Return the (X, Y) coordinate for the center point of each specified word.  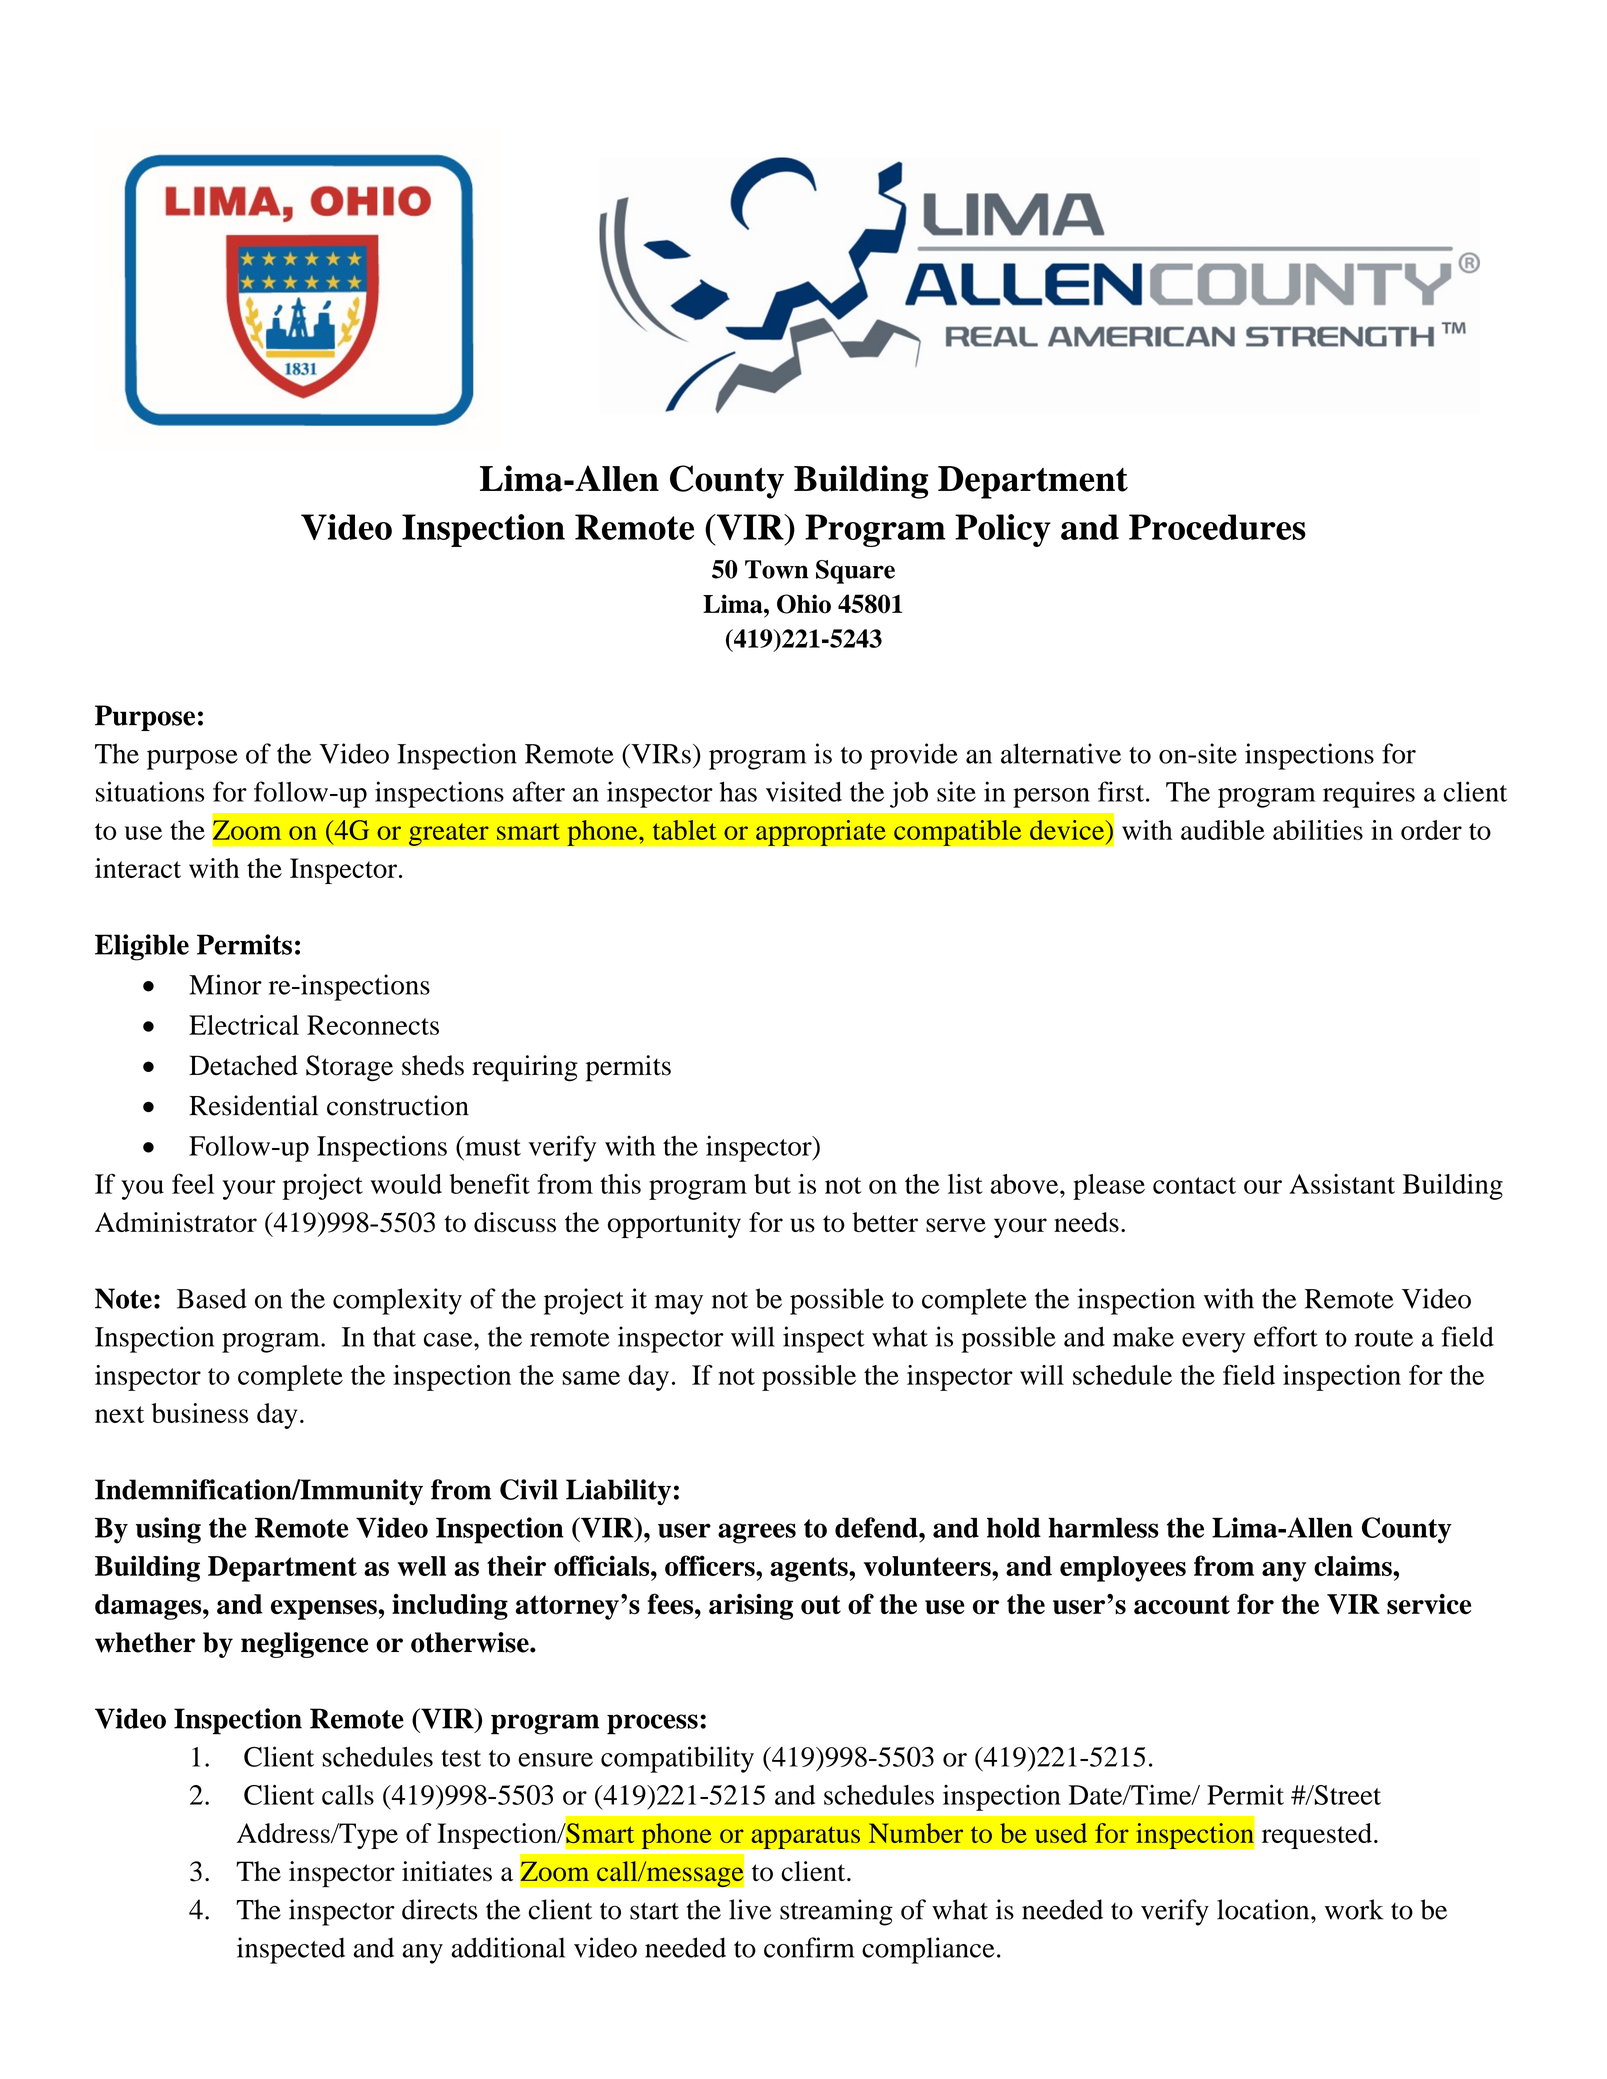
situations (150, 791)
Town (777, 569)
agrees (757, 1533)
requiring (525, 1068)
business (200, 1413)
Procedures (1217, 527)
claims (1354, 1565)
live (750, 1909)
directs (440, 1909)
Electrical (244, 1025)
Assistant (1342, 1184)
